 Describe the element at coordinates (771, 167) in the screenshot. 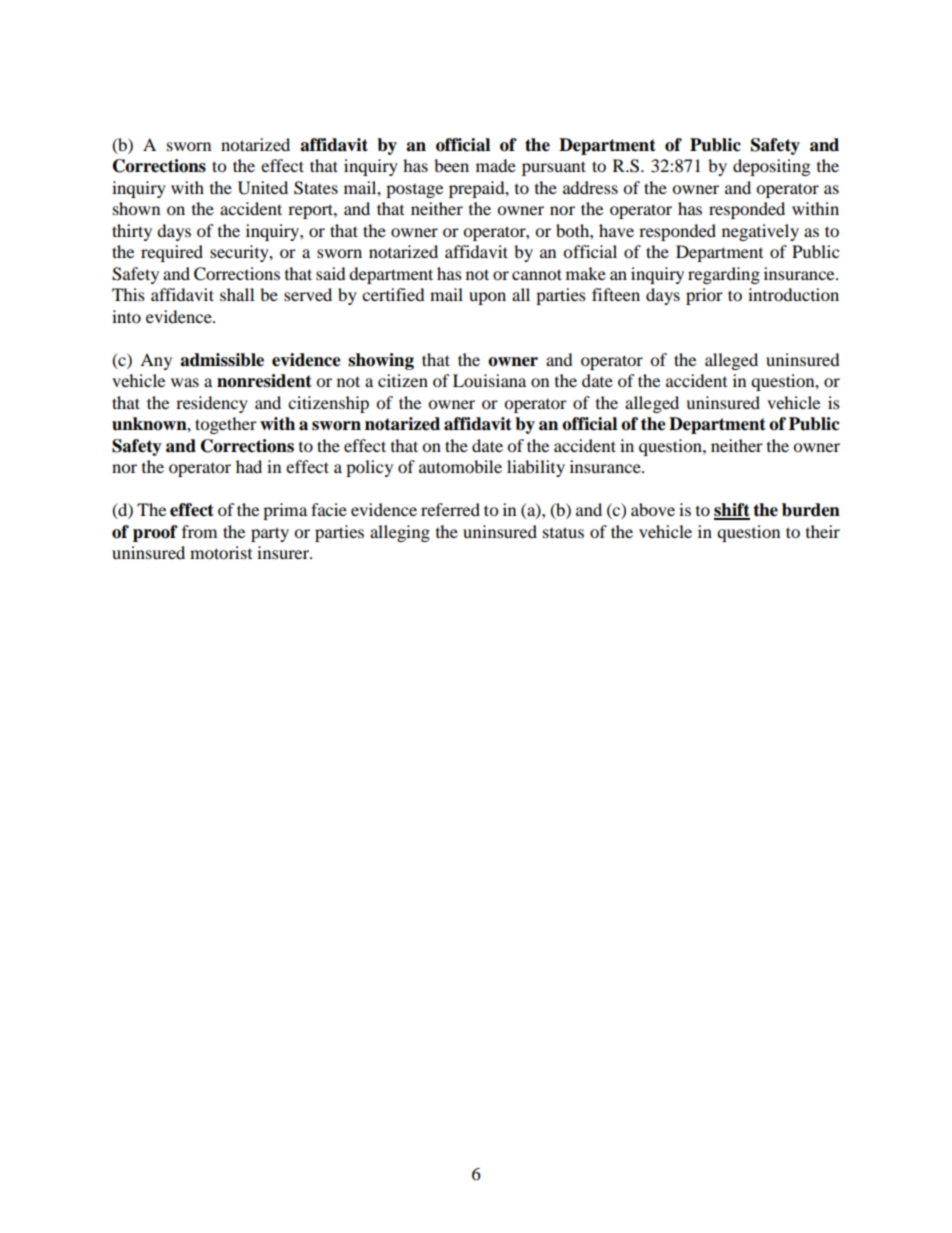

I see `depositing` at that location.
